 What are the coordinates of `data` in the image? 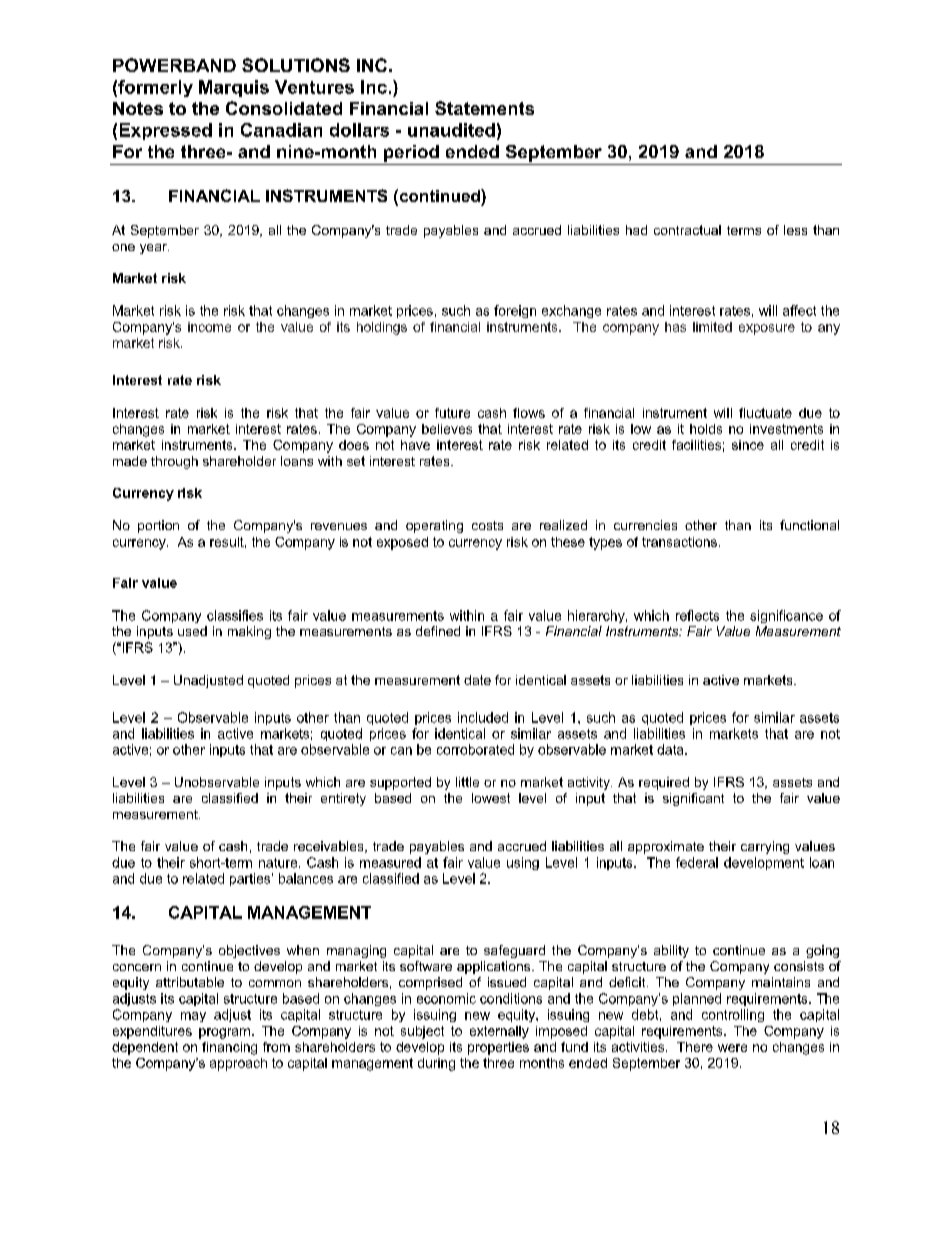 It's located at (671, 749).
